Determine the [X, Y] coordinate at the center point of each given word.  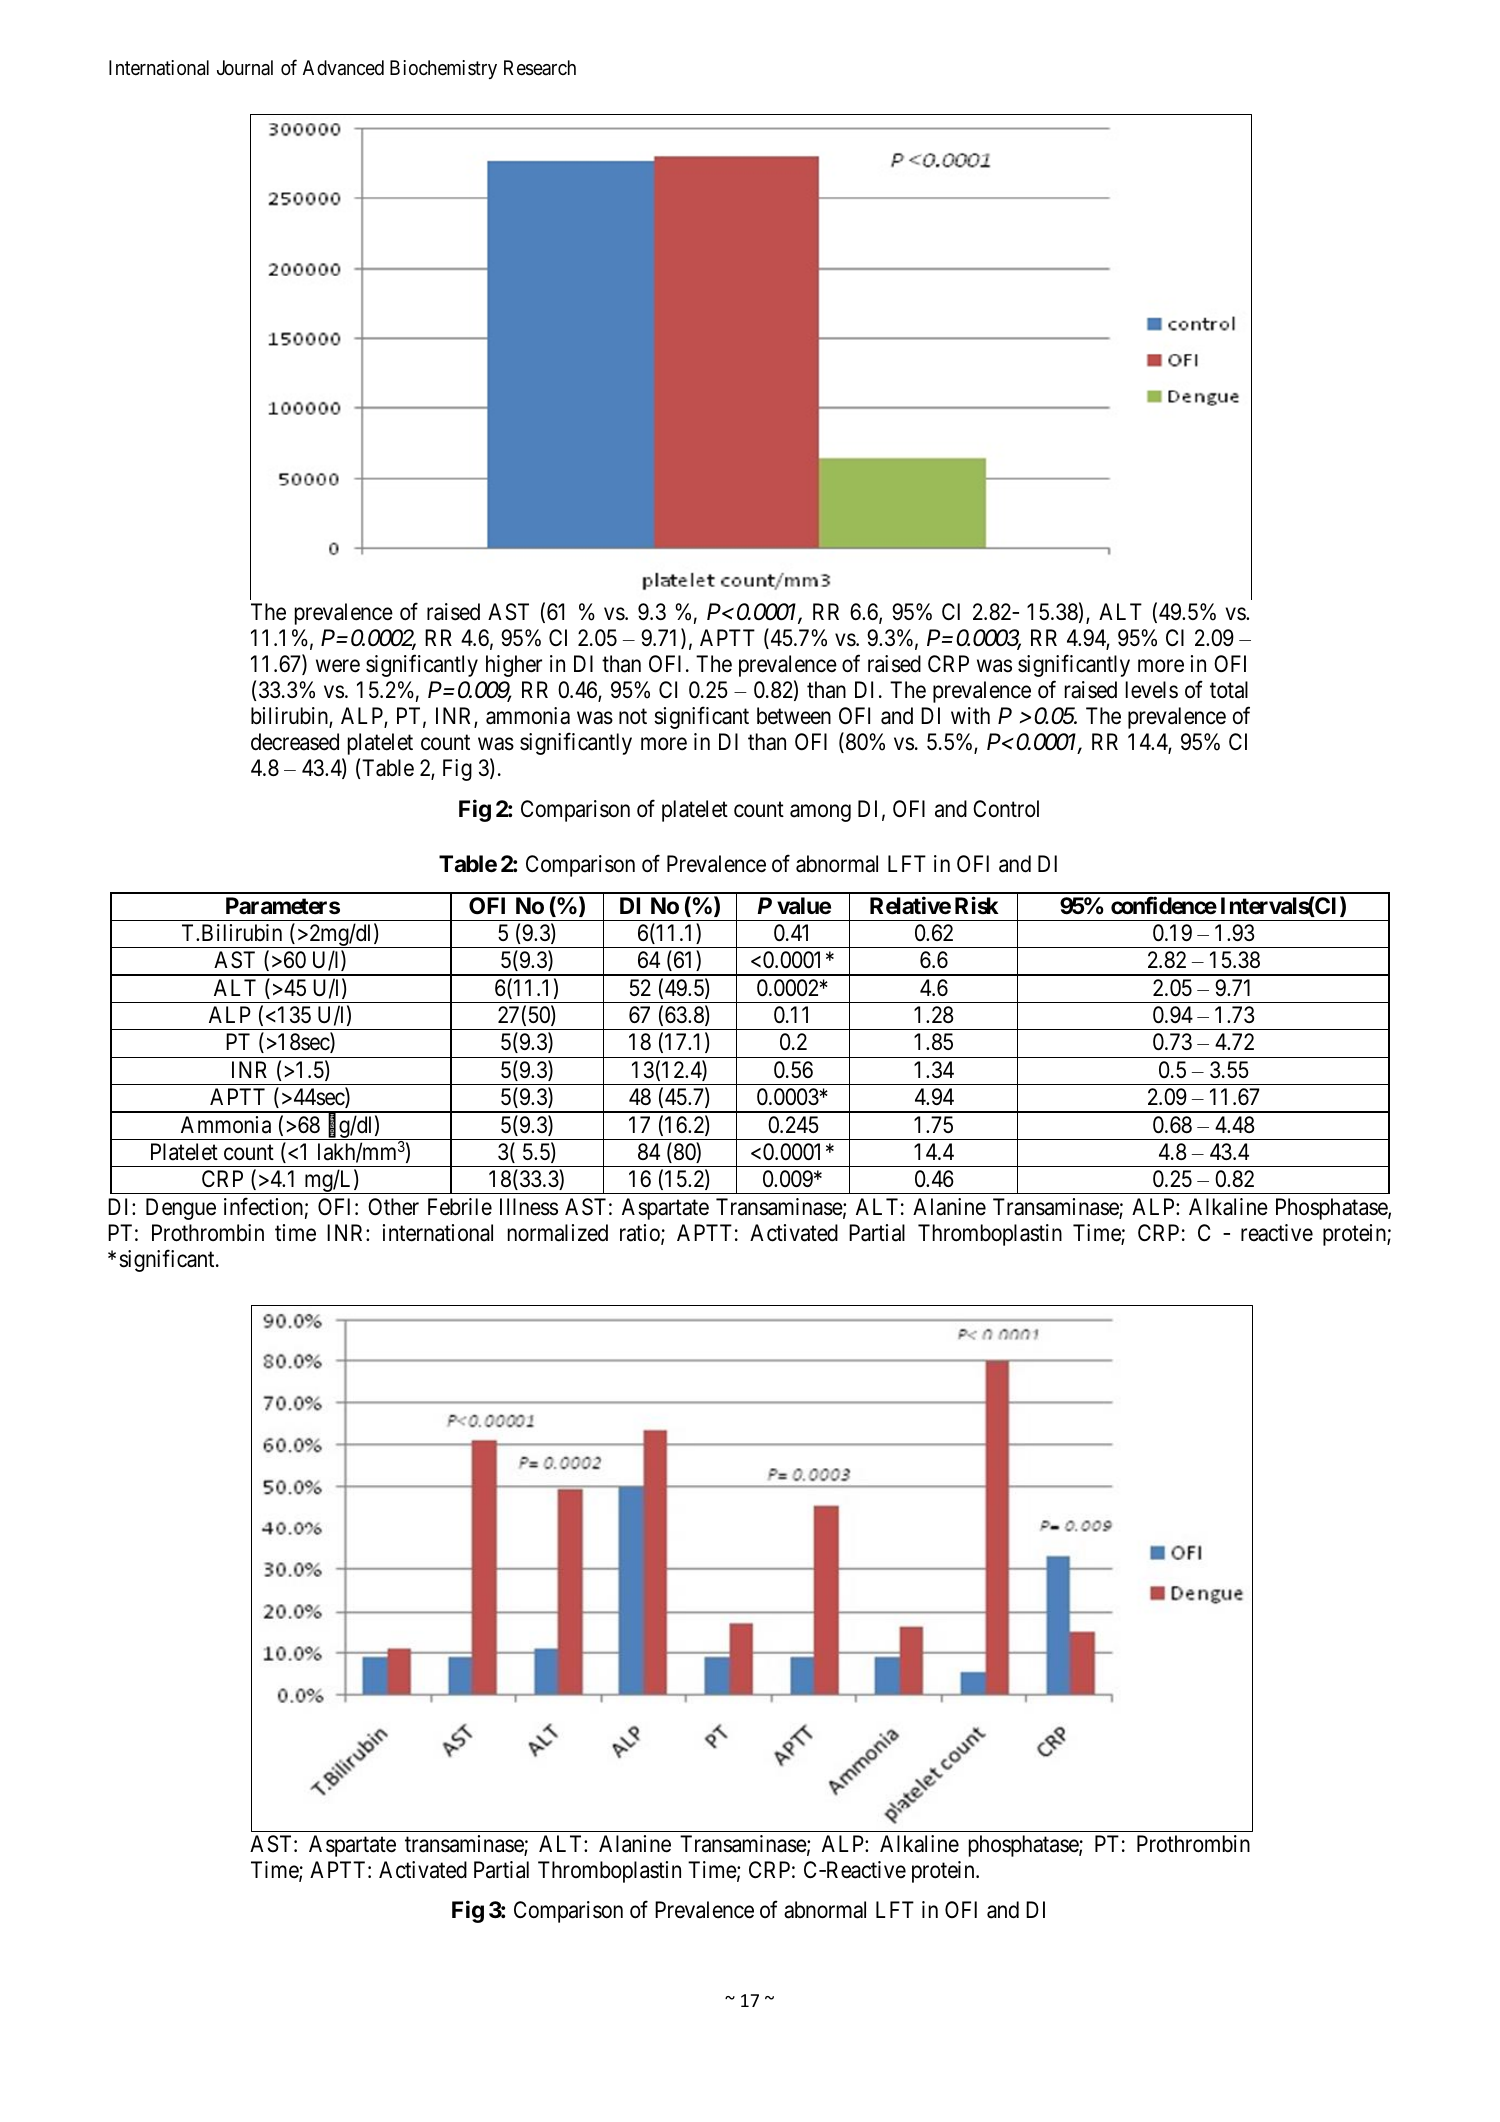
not [633, 717]
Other [393, 1207]
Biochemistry [443, 69]
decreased [295, 742]
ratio [641, 1234]
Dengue [181, 1209]
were [338, 666]
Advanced [343, 68]
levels [1152, 690]
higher [514, 666]
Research [540, 68]
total [1229, 690]
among [820, 813]
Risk [977, 906]
